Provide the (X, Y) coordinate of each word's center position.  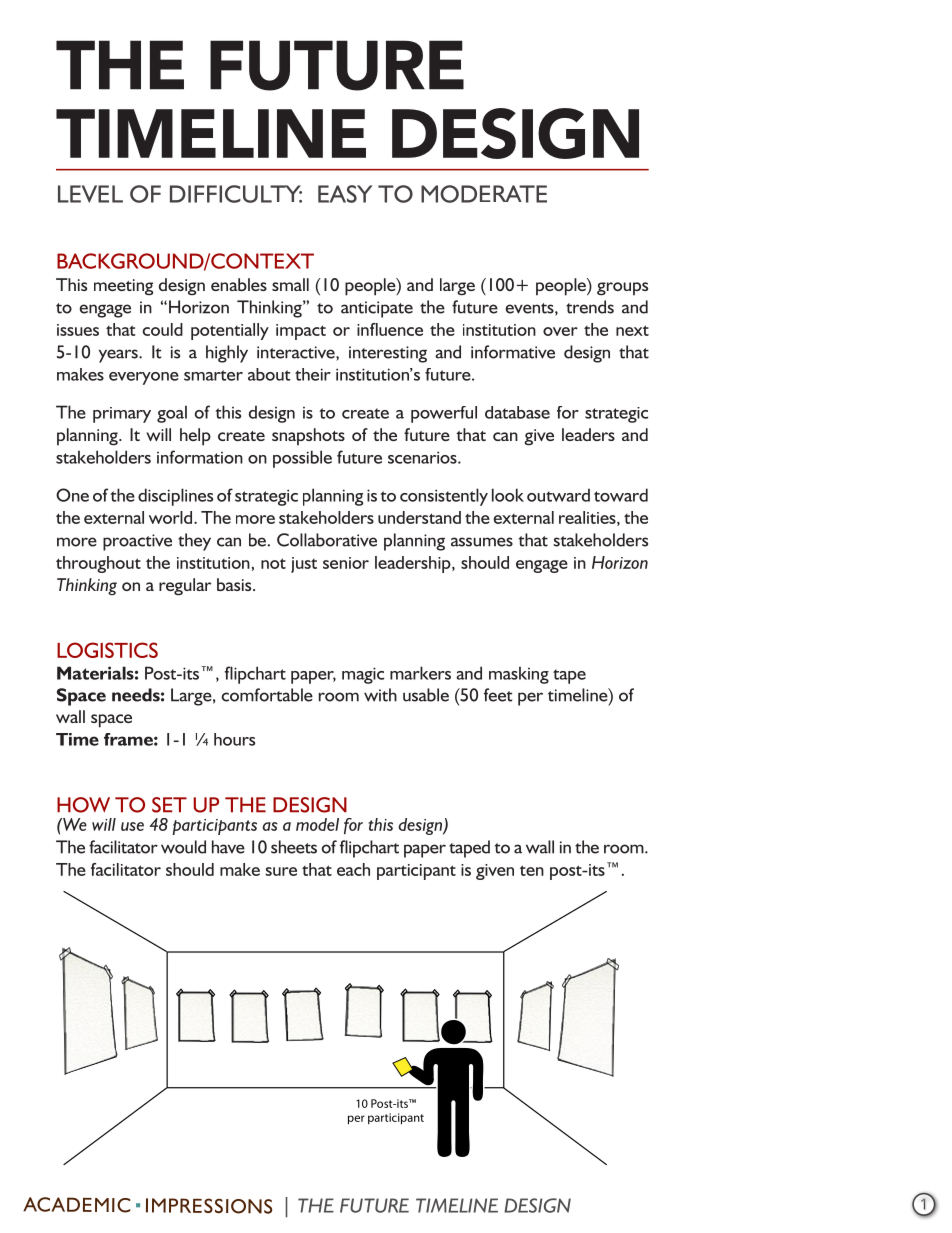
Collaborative (327, 540)
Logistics (107, 650)
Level (90, 194)
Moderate (484, 194)
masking (519, 675)
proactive (137, 542)
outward (558, 495)
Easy (345, 194)
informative (513, 352)
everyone (144, 378)
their (313, 374)
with (380, 695)
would (183, 847)
